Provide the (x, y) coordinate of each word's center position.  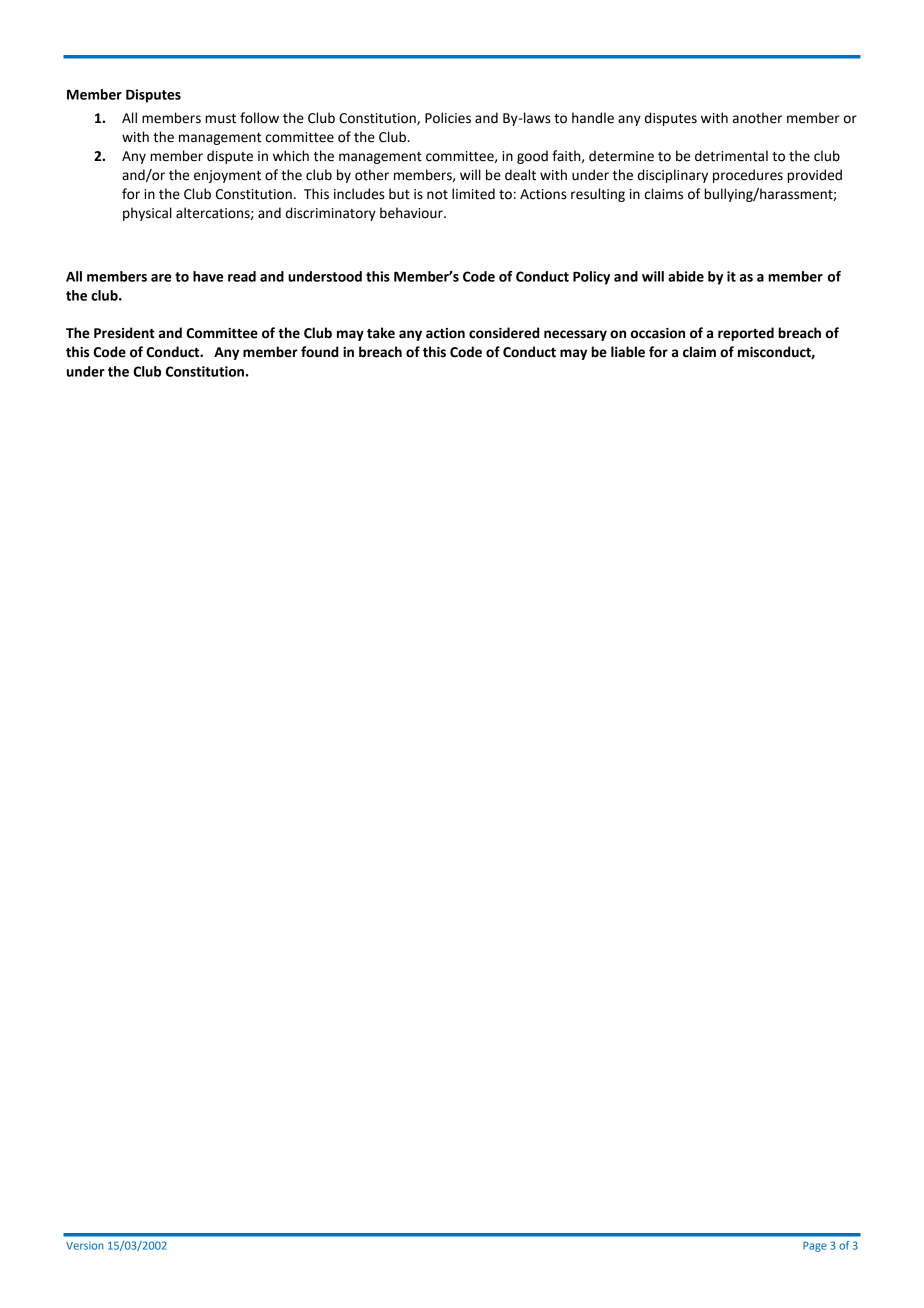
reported (746, 334)
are (161, 278)
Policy (591, 278)
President (124, 333)
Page (815, 1246)
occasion (658, 333)
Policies (448, 118)
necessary (575, 335)
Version (85, 1246)
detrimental (731, 156)
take (381, 333)
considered (504, 333)
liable (628, 352)
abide (686, 276)
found (319, 352)
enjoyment (227, 176)
